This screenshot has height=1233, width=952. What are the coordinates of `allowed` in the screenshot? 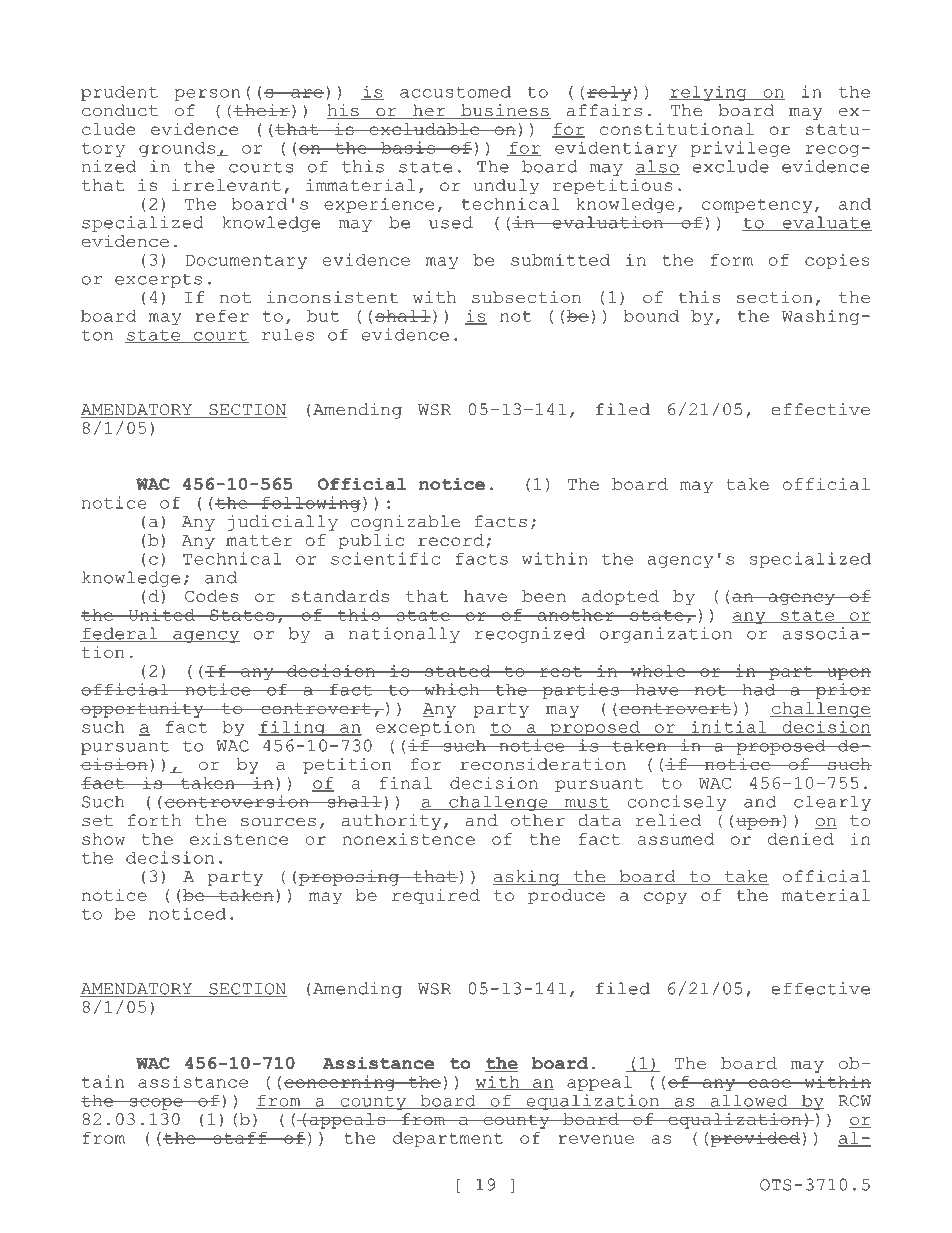 It's located at (749, 1101).
